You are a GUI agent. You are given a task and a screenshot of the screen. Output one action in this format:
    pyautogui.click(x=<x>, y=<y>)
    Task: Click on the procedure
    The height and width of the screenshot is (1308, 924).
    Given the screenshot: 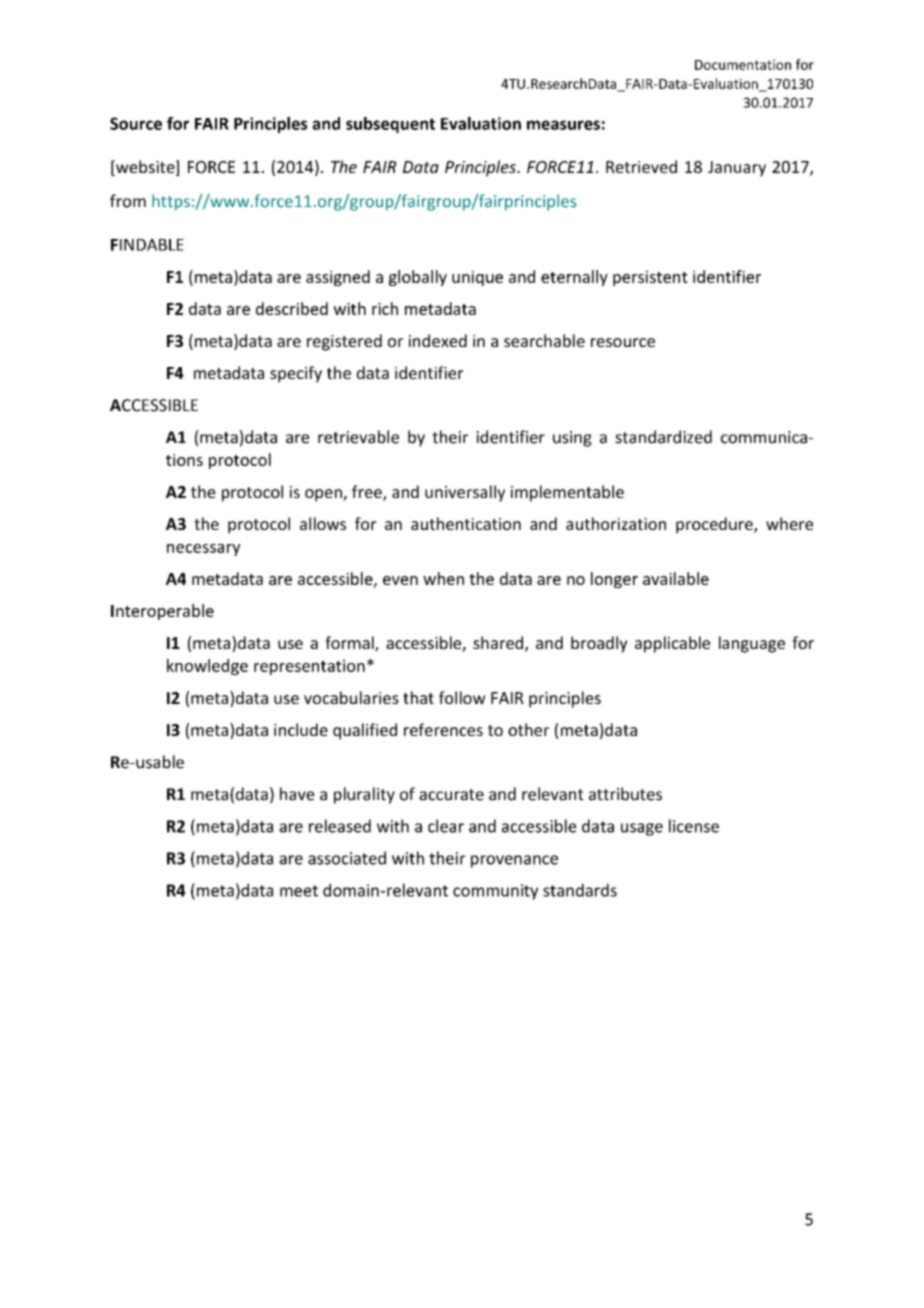 What is the action you would take?
    pyautogui.click(x=715, y=525)
